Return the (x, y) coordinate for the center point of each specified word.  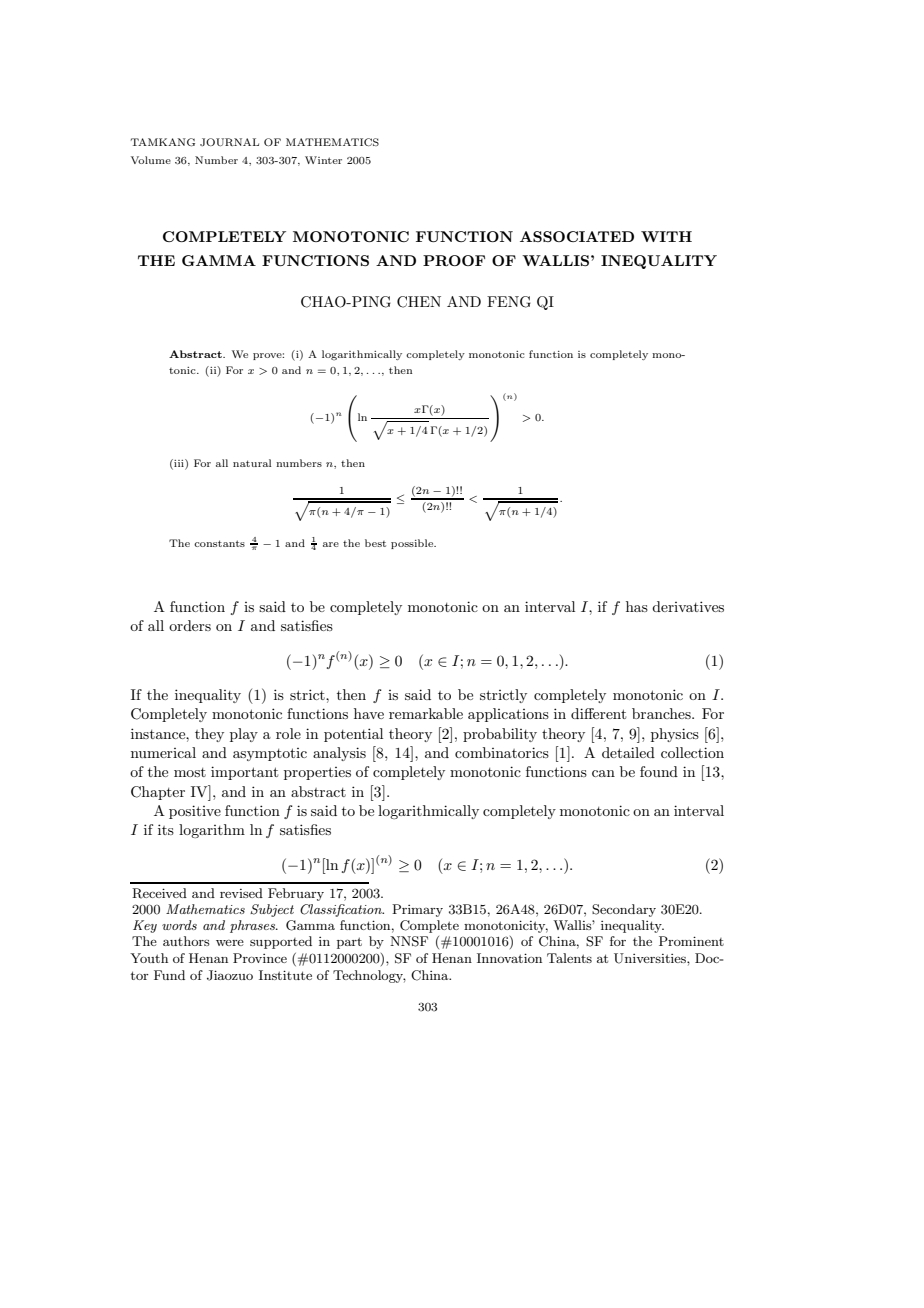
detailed (628, 752)
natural (252, 463)
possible (413, 544)
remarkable (426, 713)
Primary (417, 910)
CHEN (419, 302)
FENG (509, 302)
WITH (666, 236)
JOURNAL (229, 142)
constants (219, 543)
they (209, 735)
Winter (323, 160)
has (637, 606)
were (230, 943)
